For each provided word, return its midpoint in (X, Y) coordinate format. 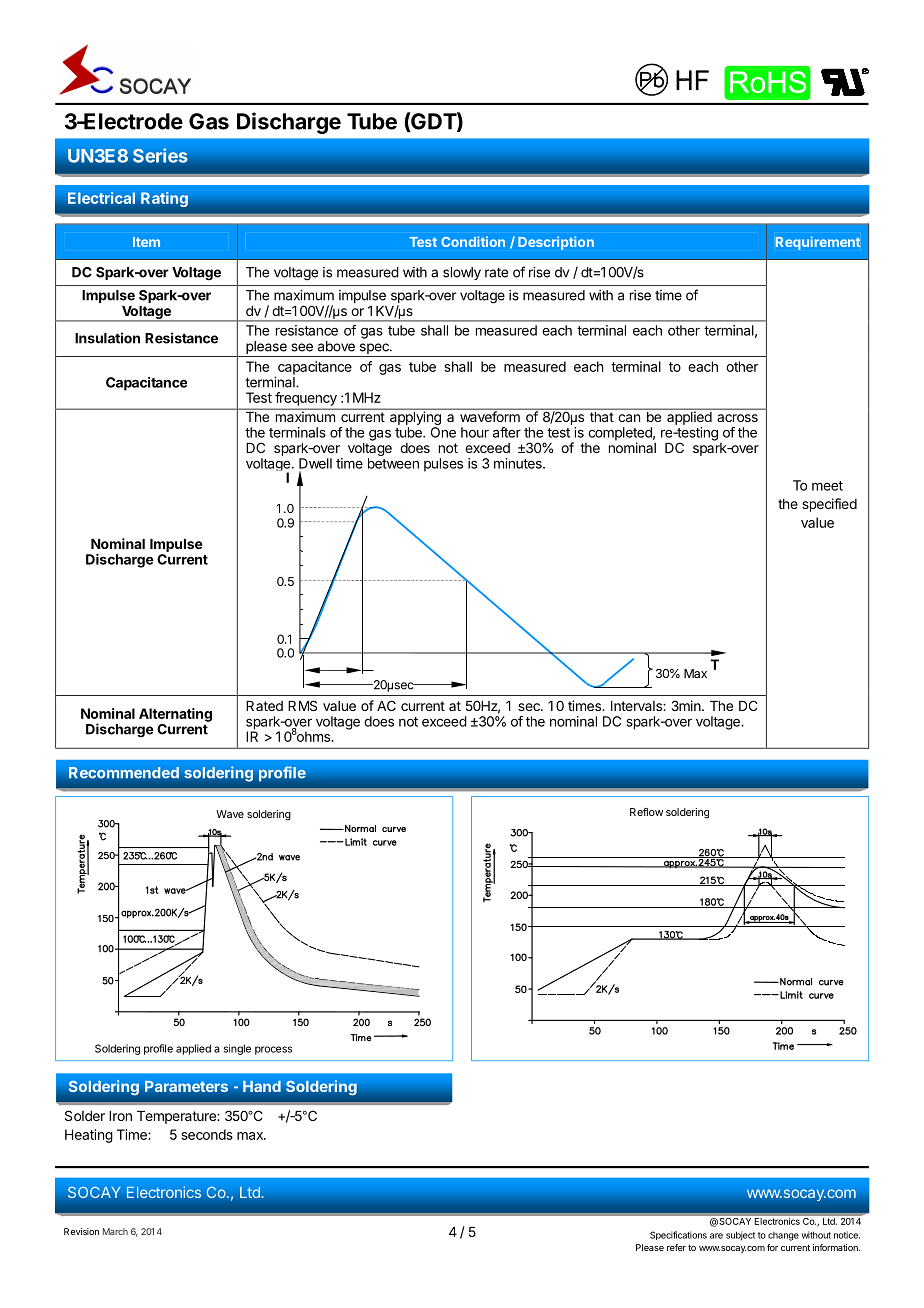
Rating (164, 199)
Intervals (637, 706)
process (273, 1050)
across (737, 418)
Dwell (315, 463)
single (237, 1049)
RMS (302, 705)
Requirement (818, 243)
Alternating (175, 715)
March (115, 1231)
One (443, 432)
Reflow (646, 812)
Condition (473, 241)
